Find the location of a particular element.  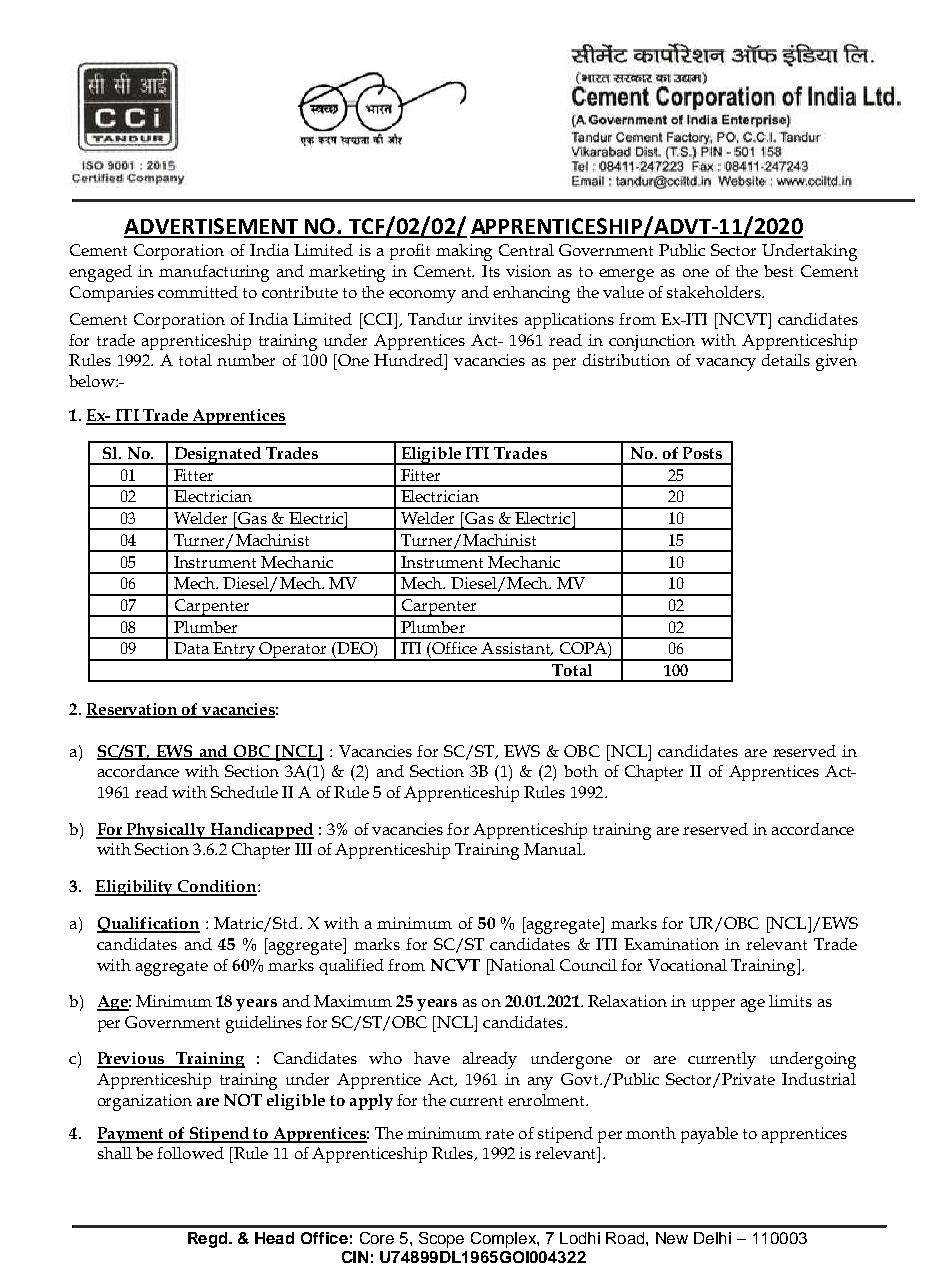

making is located at coordinates (464, 252).
